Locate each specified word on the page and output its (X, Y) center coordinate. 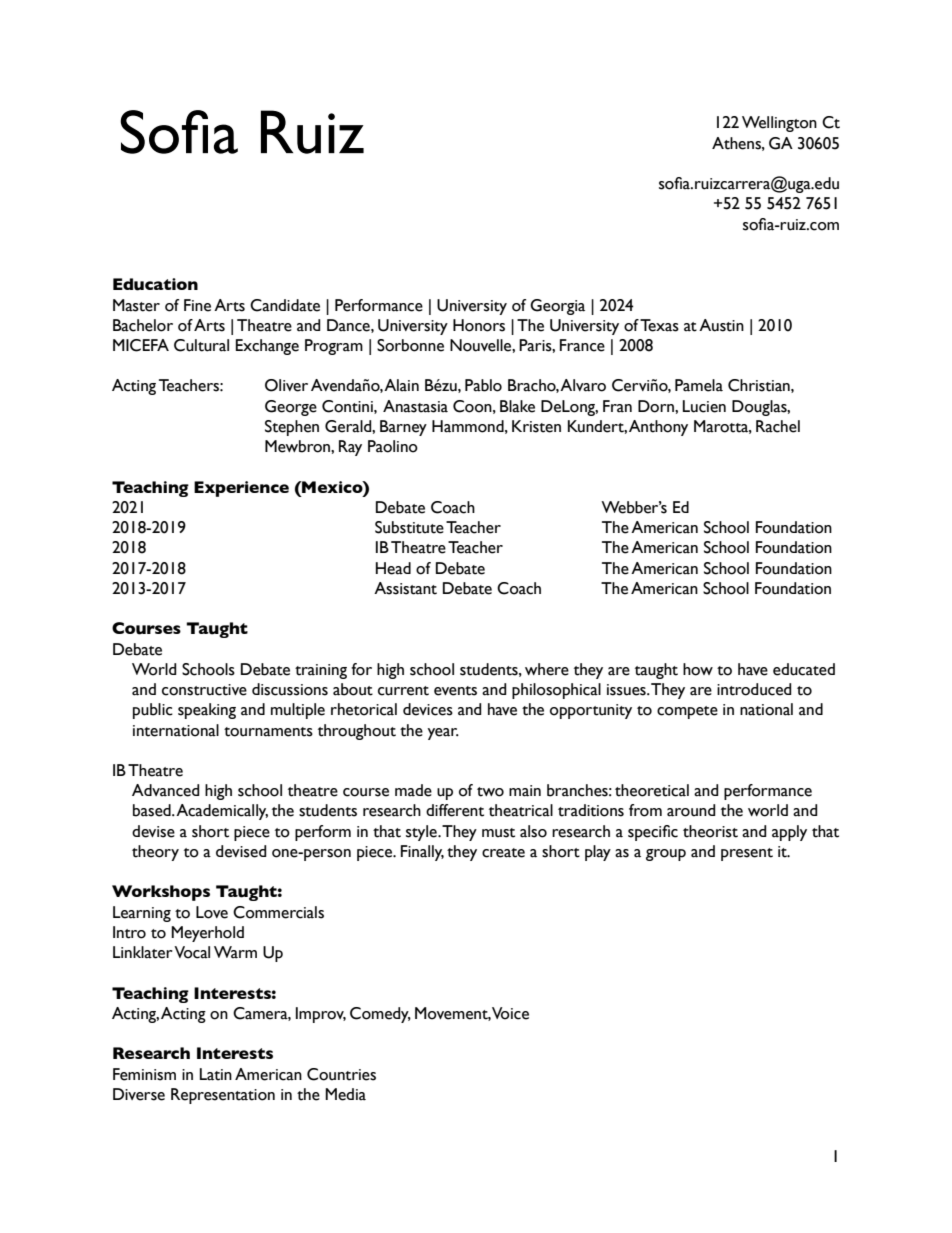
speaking (207, 711)
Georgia (557, 307)
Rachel (778, 426)
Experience (241, 489)
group (666, 855)
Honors (479, 325)
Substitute (409, 527)
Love (212, 912)
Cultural (201, 345)
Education (155, 284)
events (455, 691)
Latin (216, 1074)
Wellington (779, 124)
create (503, 853)
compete (687, 712)
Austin (721, 325)
